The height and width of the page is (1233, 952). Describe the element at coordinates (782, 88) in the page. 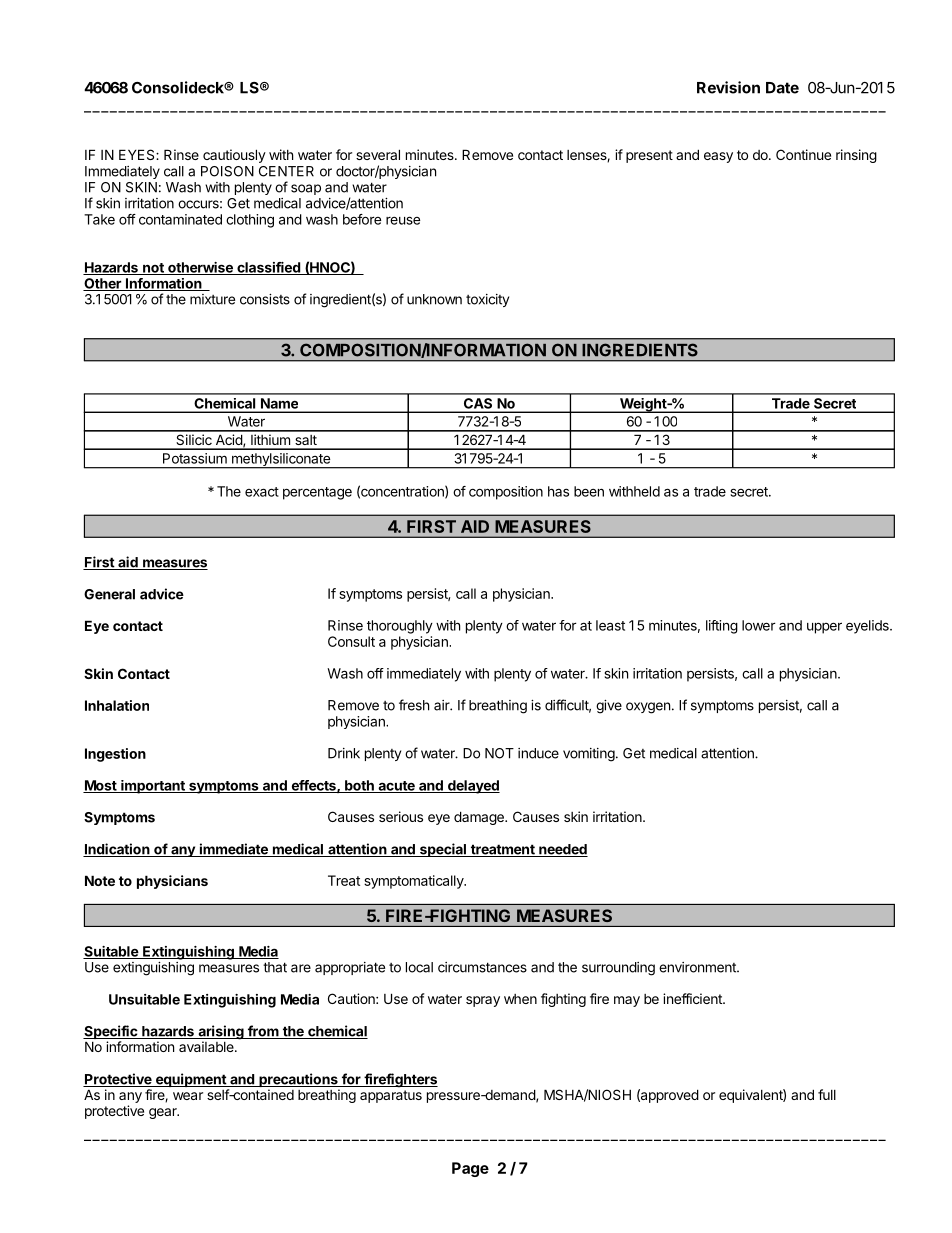

I see `Date` at that location.
